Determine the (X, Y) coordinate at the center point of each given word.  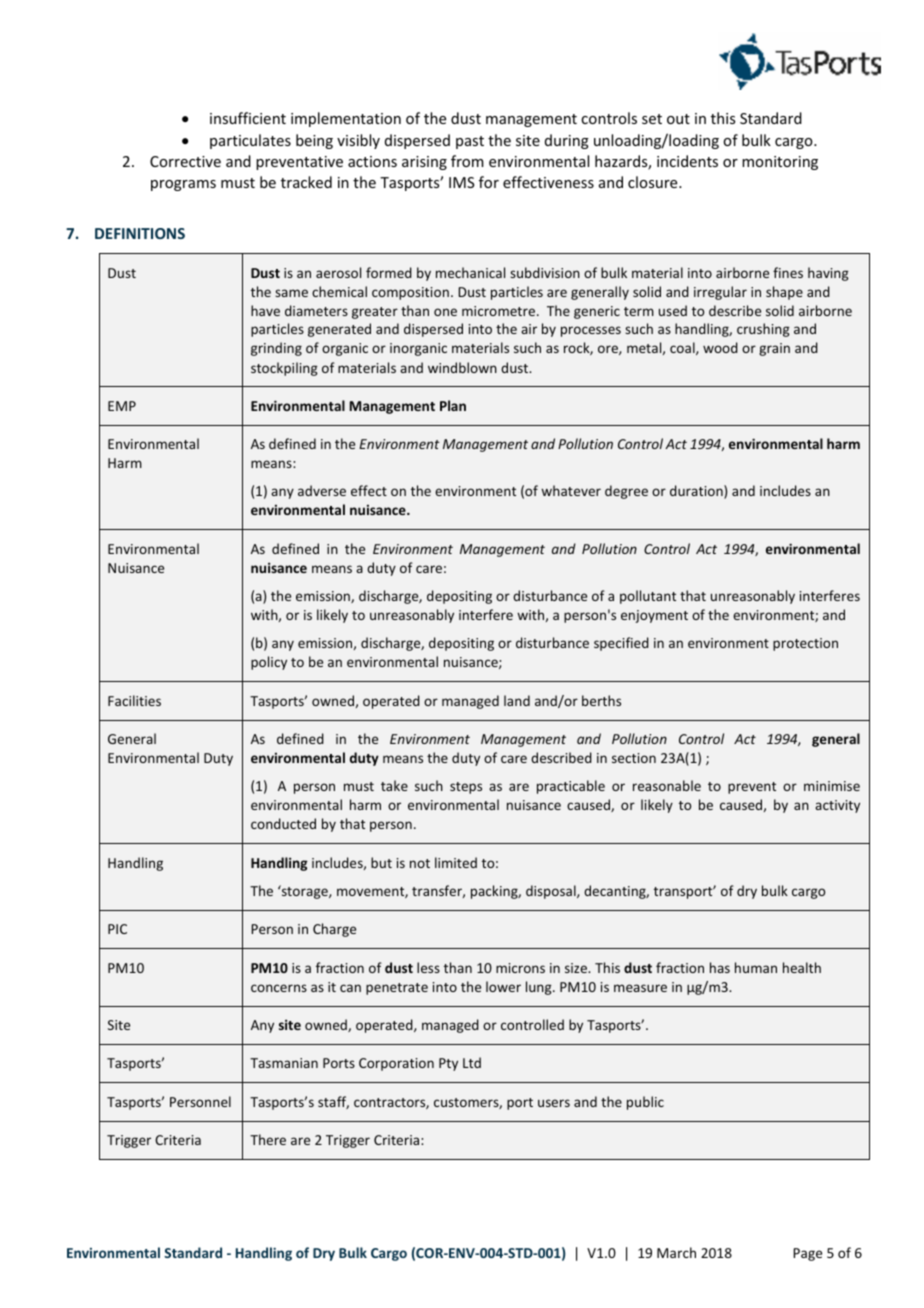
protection (805, 644)
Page (807, 1254)
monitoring (780, 163)
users (554, 1103)
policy (269, 663)
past (470, 142)
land (517, 700)
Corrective (185, 161)
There (268, 1139)
